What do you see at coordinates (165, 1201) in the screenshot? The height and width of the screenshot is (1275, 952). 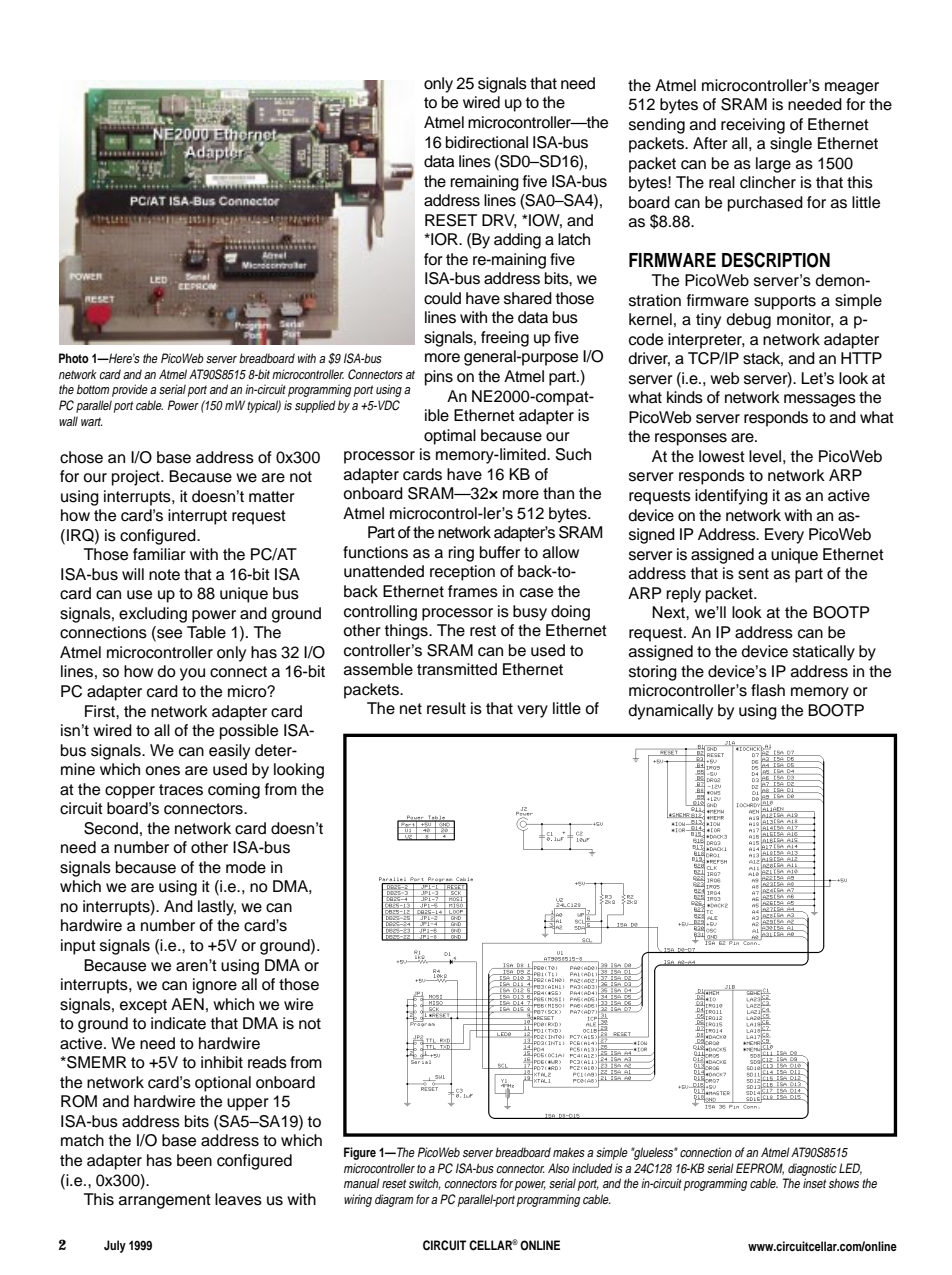 I see `arrangement` at bounding box center [165, 1201].
